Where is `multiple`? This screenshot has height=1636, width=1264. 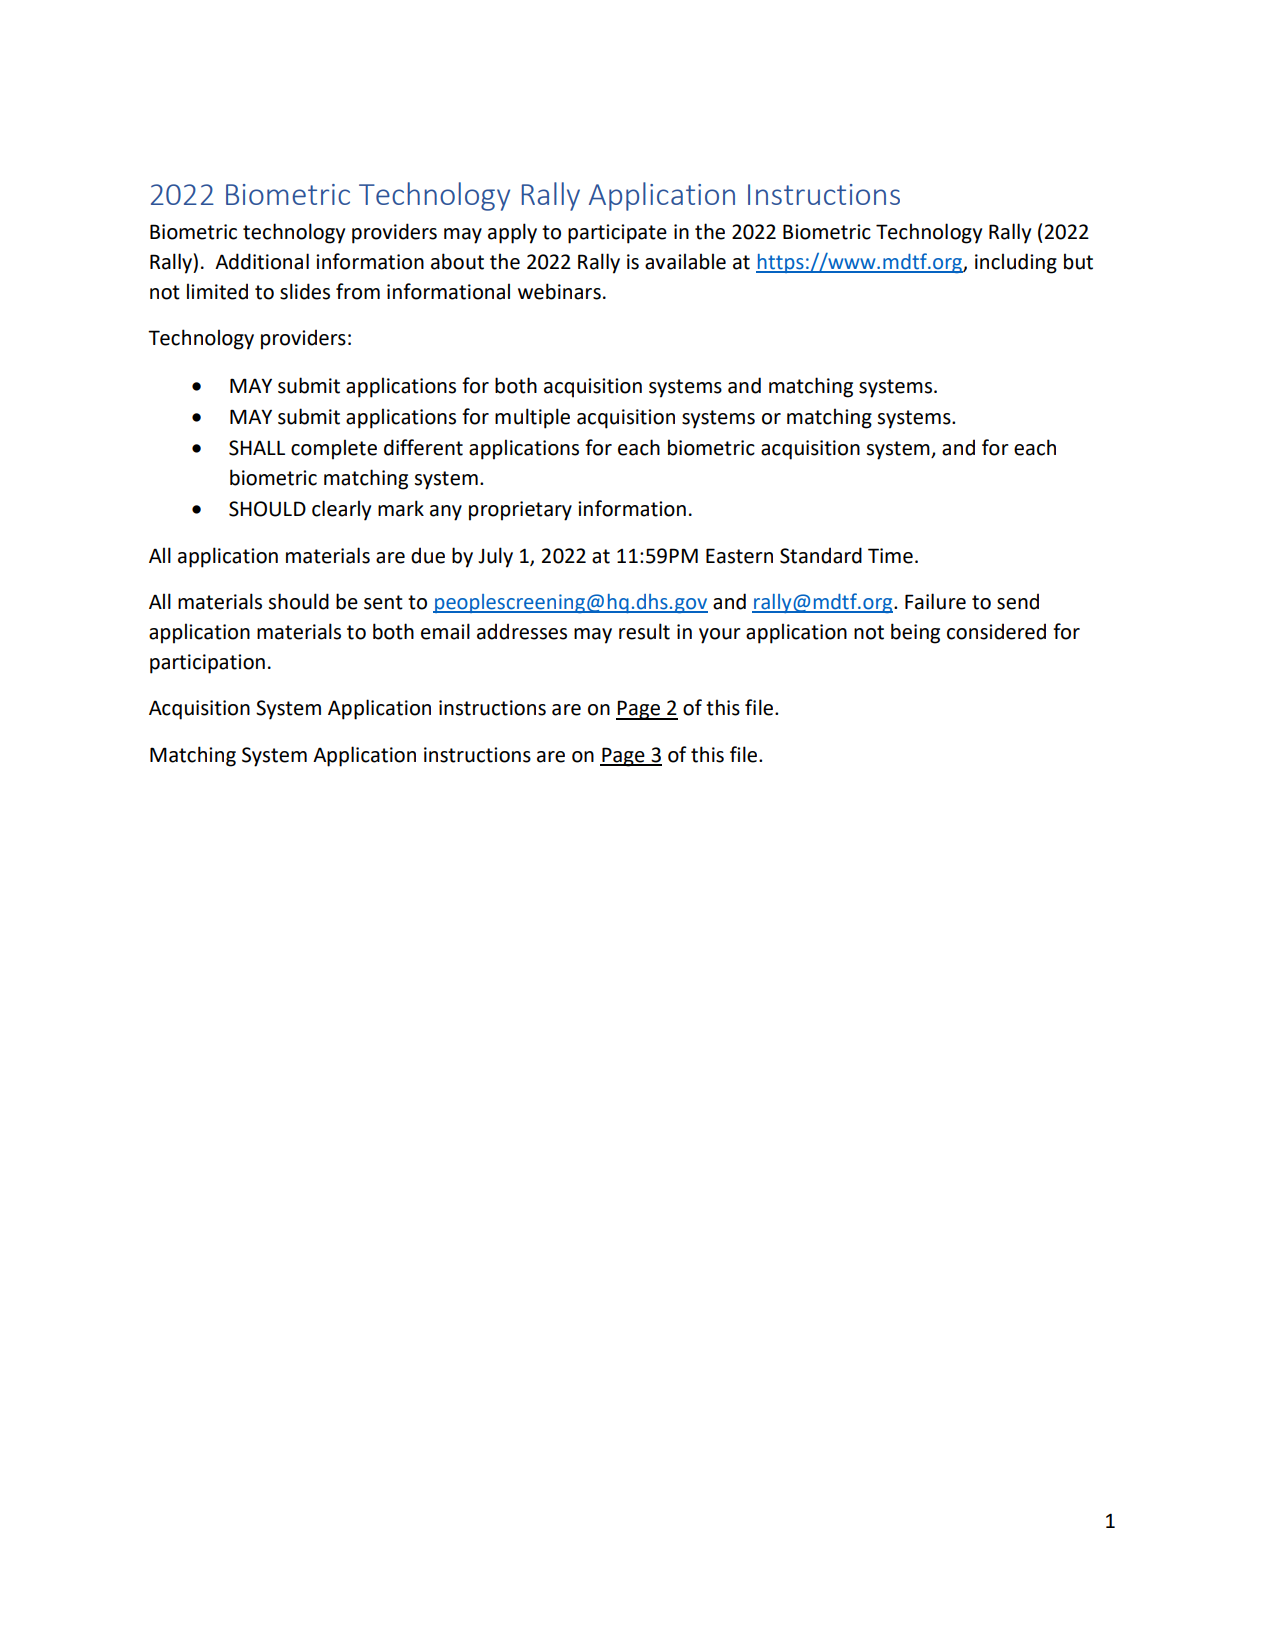 multiple is located at coordinates (532, 418).
